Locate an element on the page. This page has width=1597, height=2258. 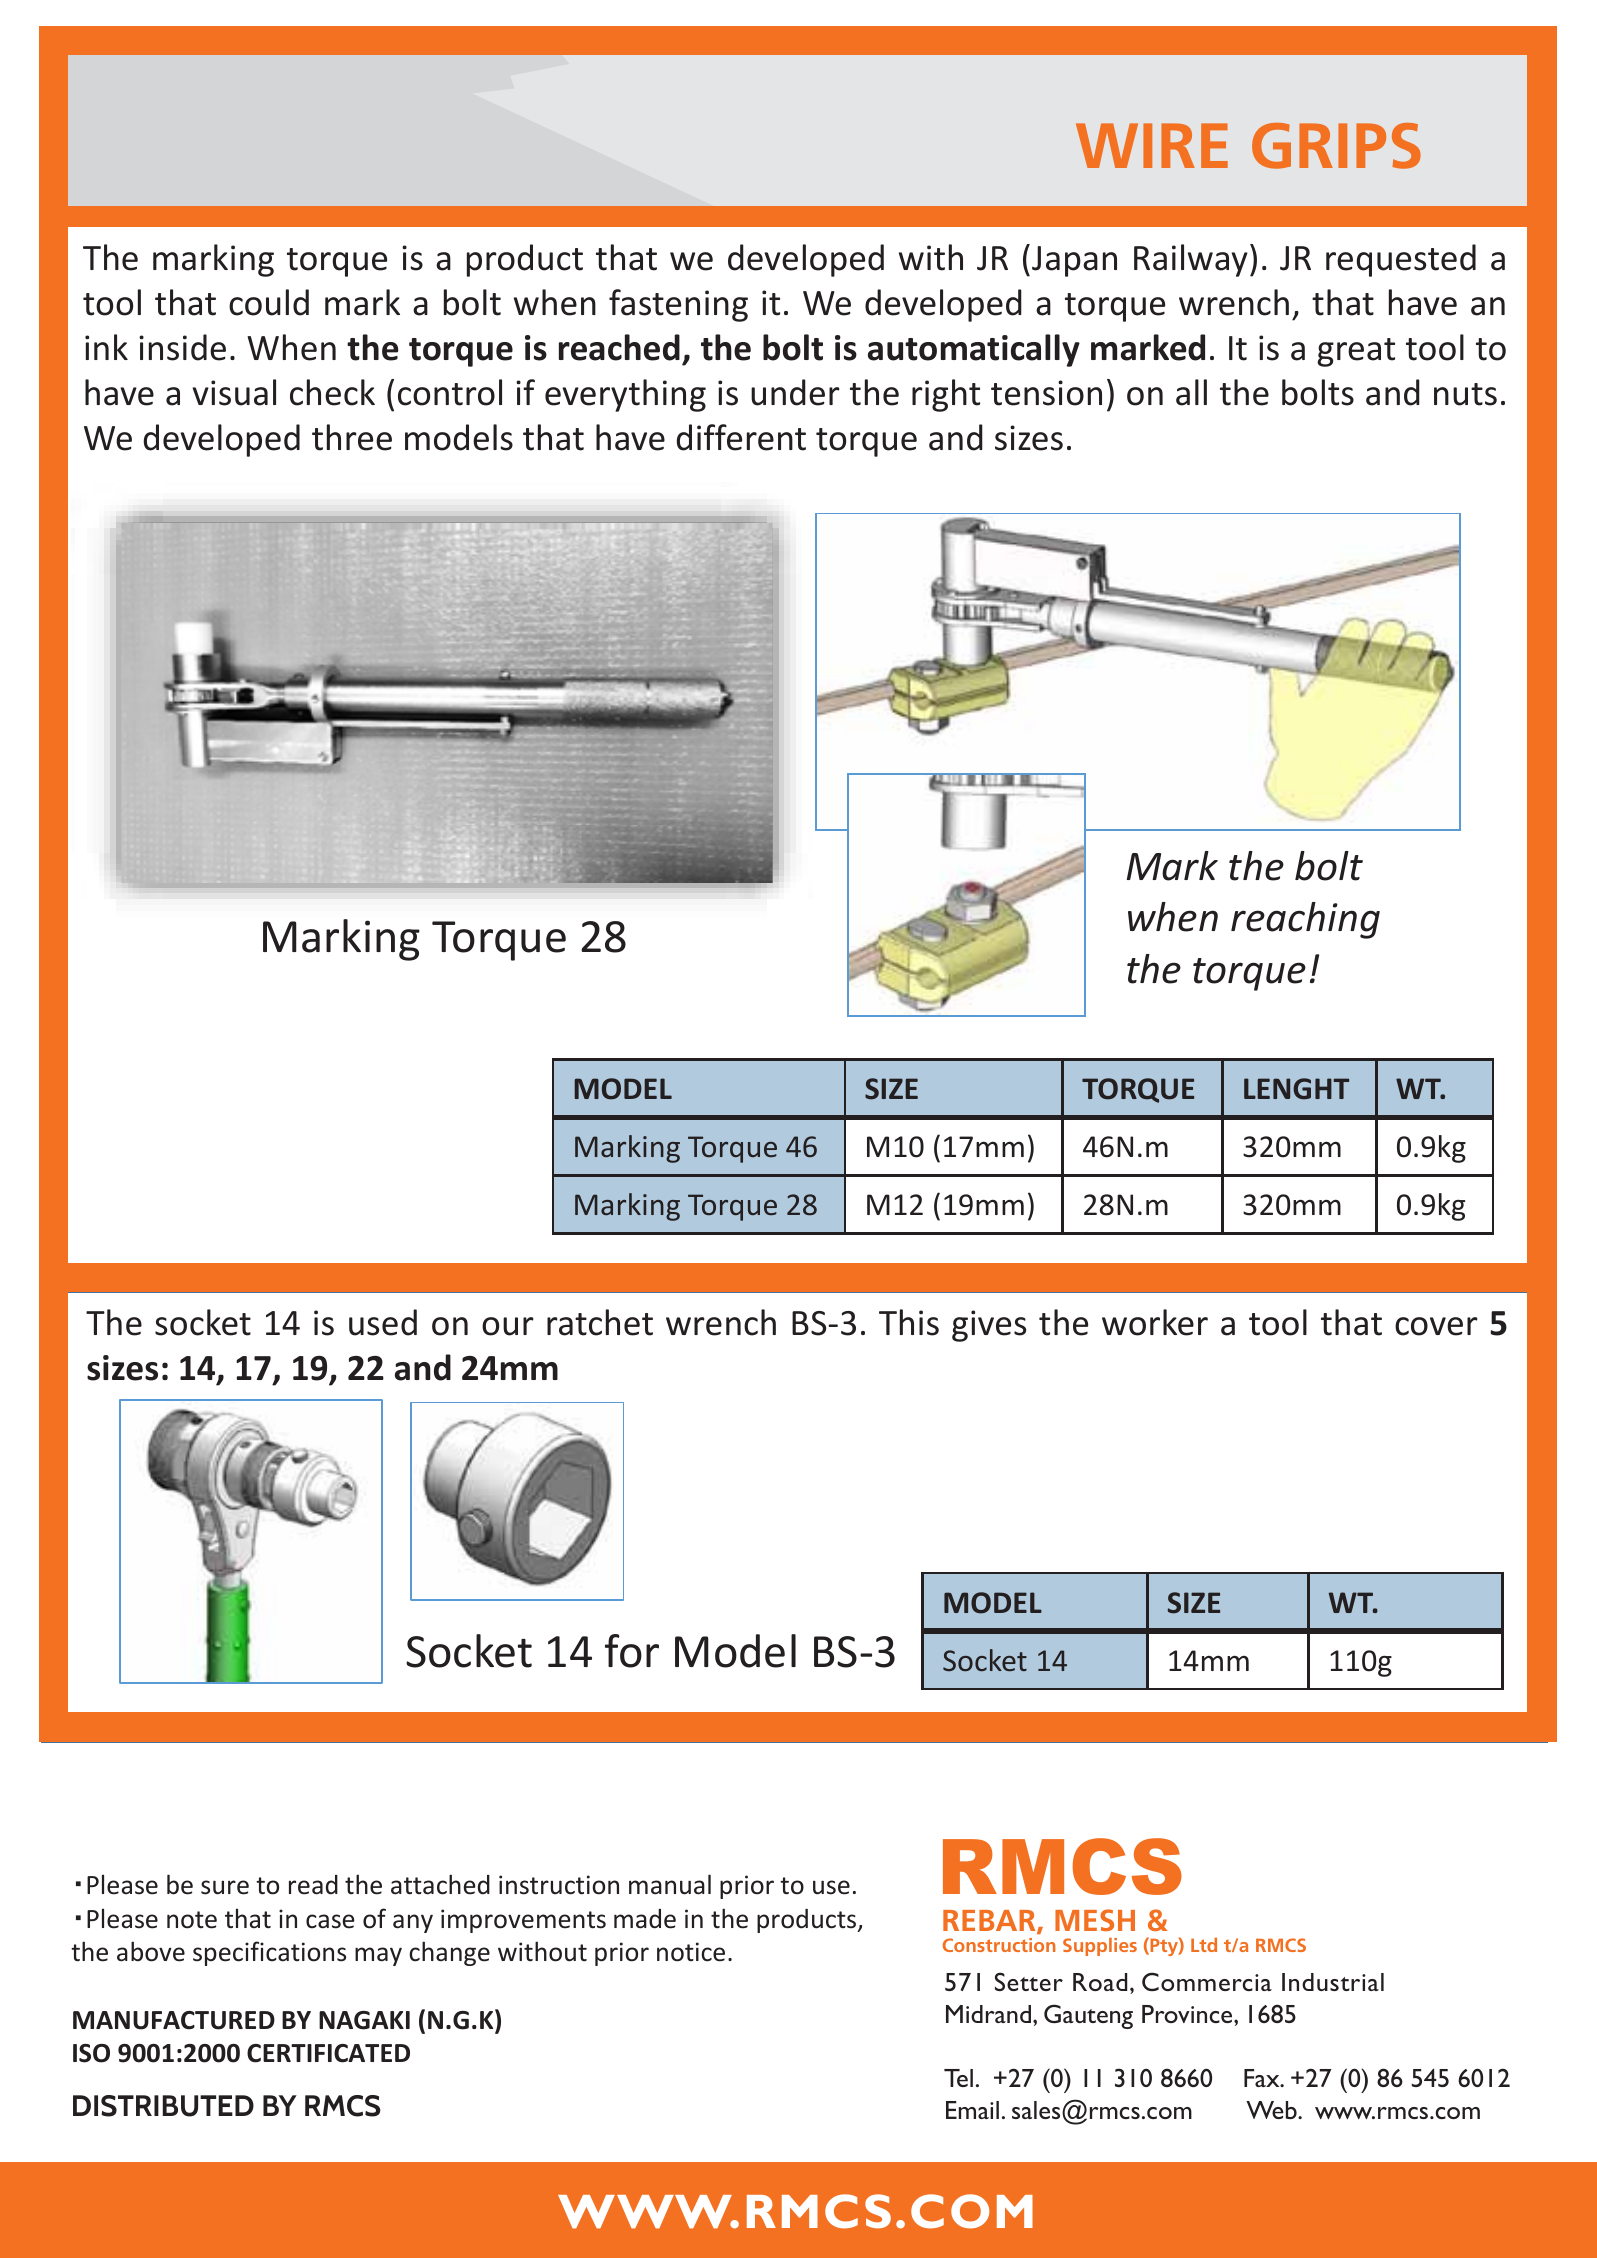
GRIPS is located at coordinates (1336, 146).
